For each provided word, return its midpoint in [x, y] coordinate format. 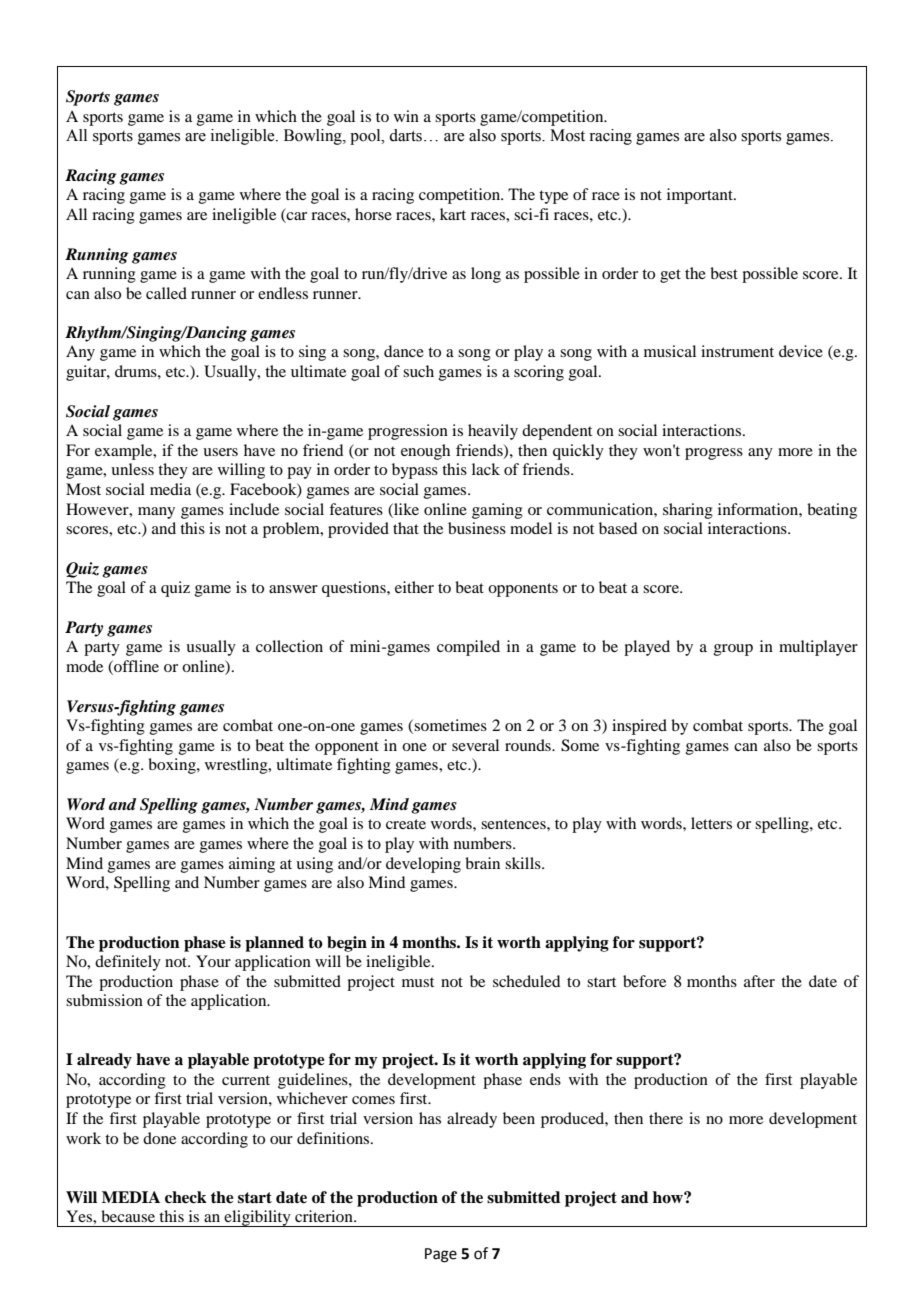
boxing [173, 766]
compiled [468, 648]
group [733, 650]
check [186, 1197]
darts [405, 135]
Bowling [314, 137]
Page [441, 1255]
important [701, 196]
